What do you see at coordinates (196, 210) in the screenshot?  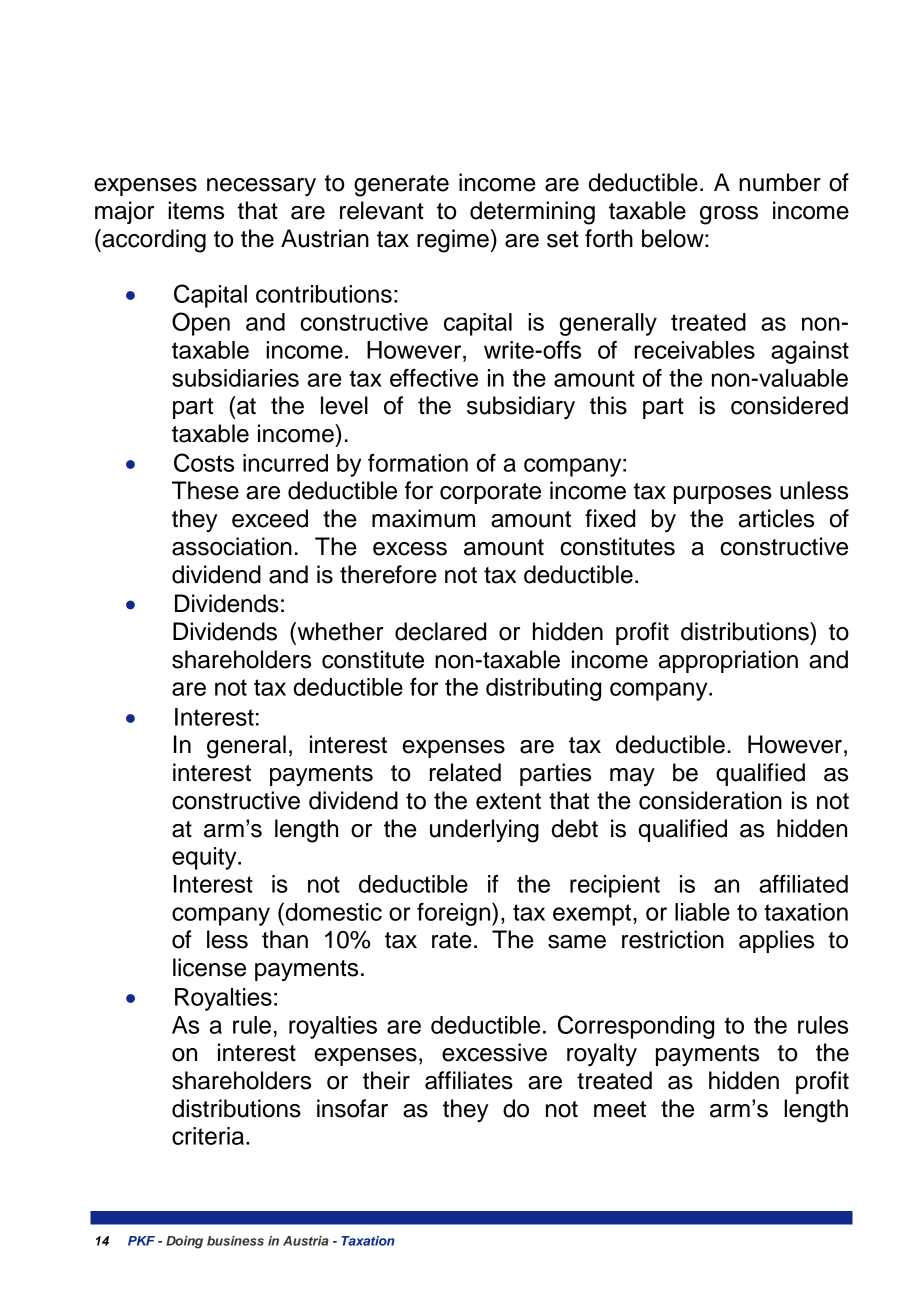 I see `items` at bounding box center [196, 210].
